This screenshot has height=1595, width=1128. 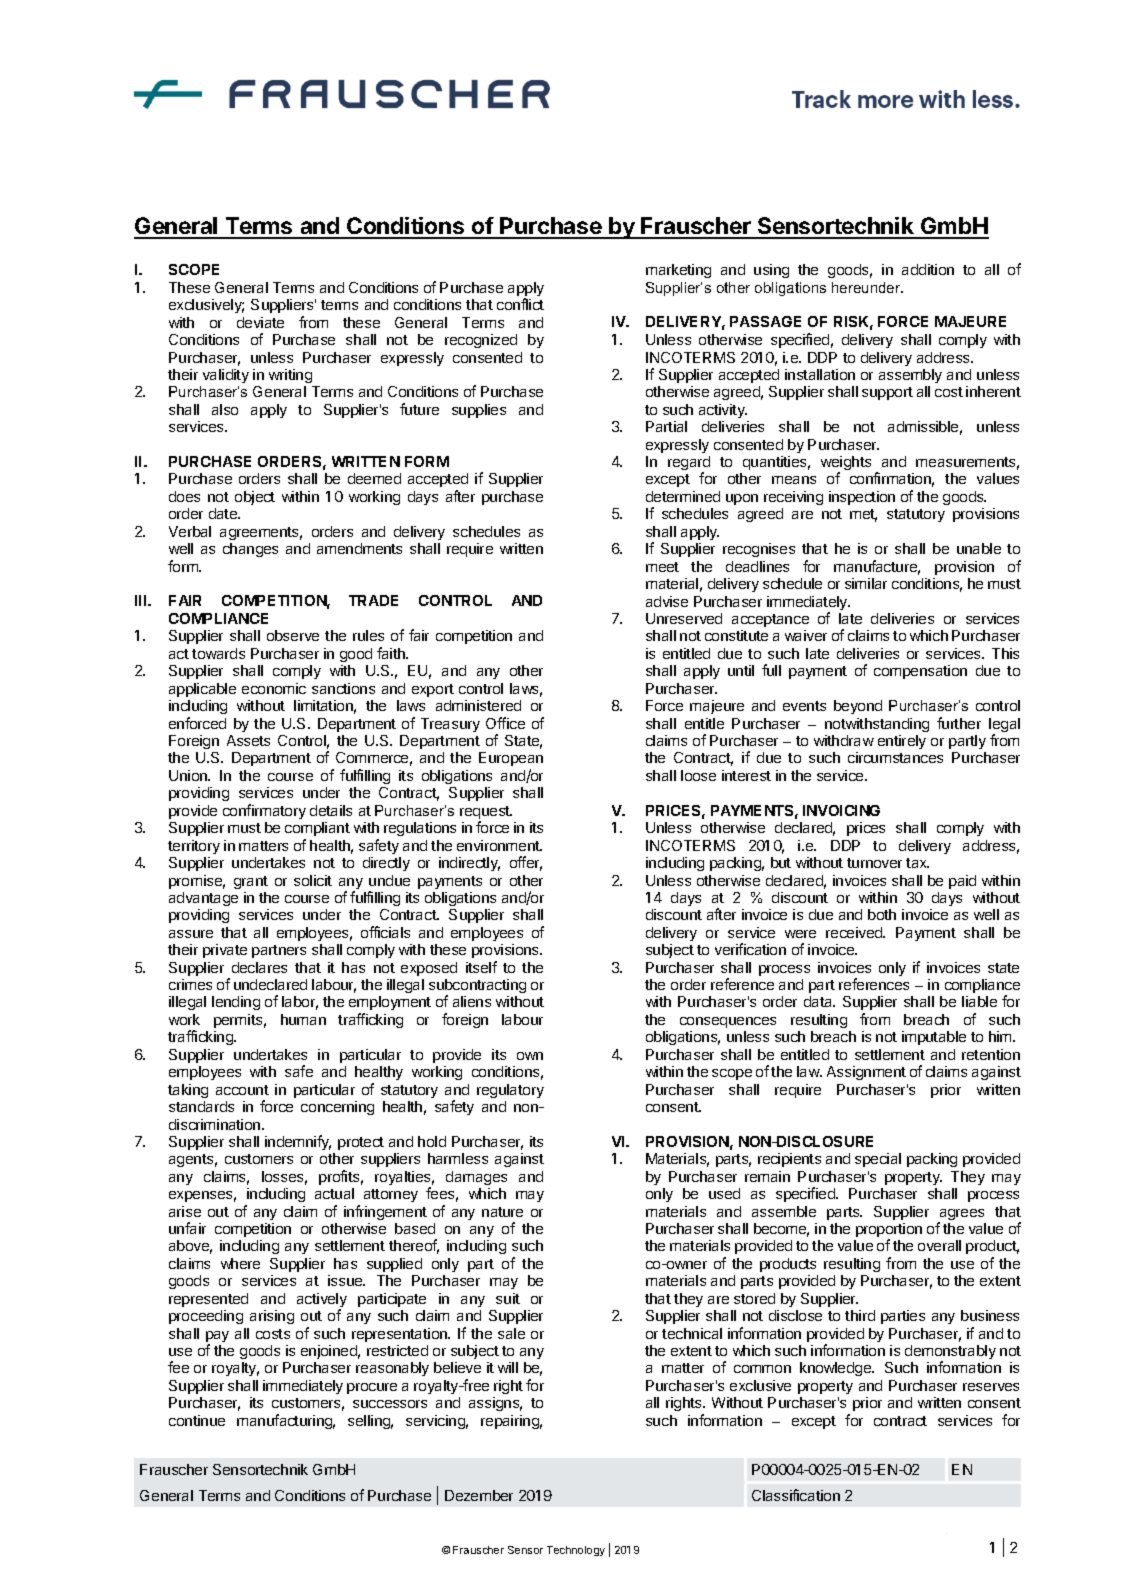 What do you see at coordinates (508, 1298) in the screenshot?
I see `suit` at bounding box center [508, 1298].
